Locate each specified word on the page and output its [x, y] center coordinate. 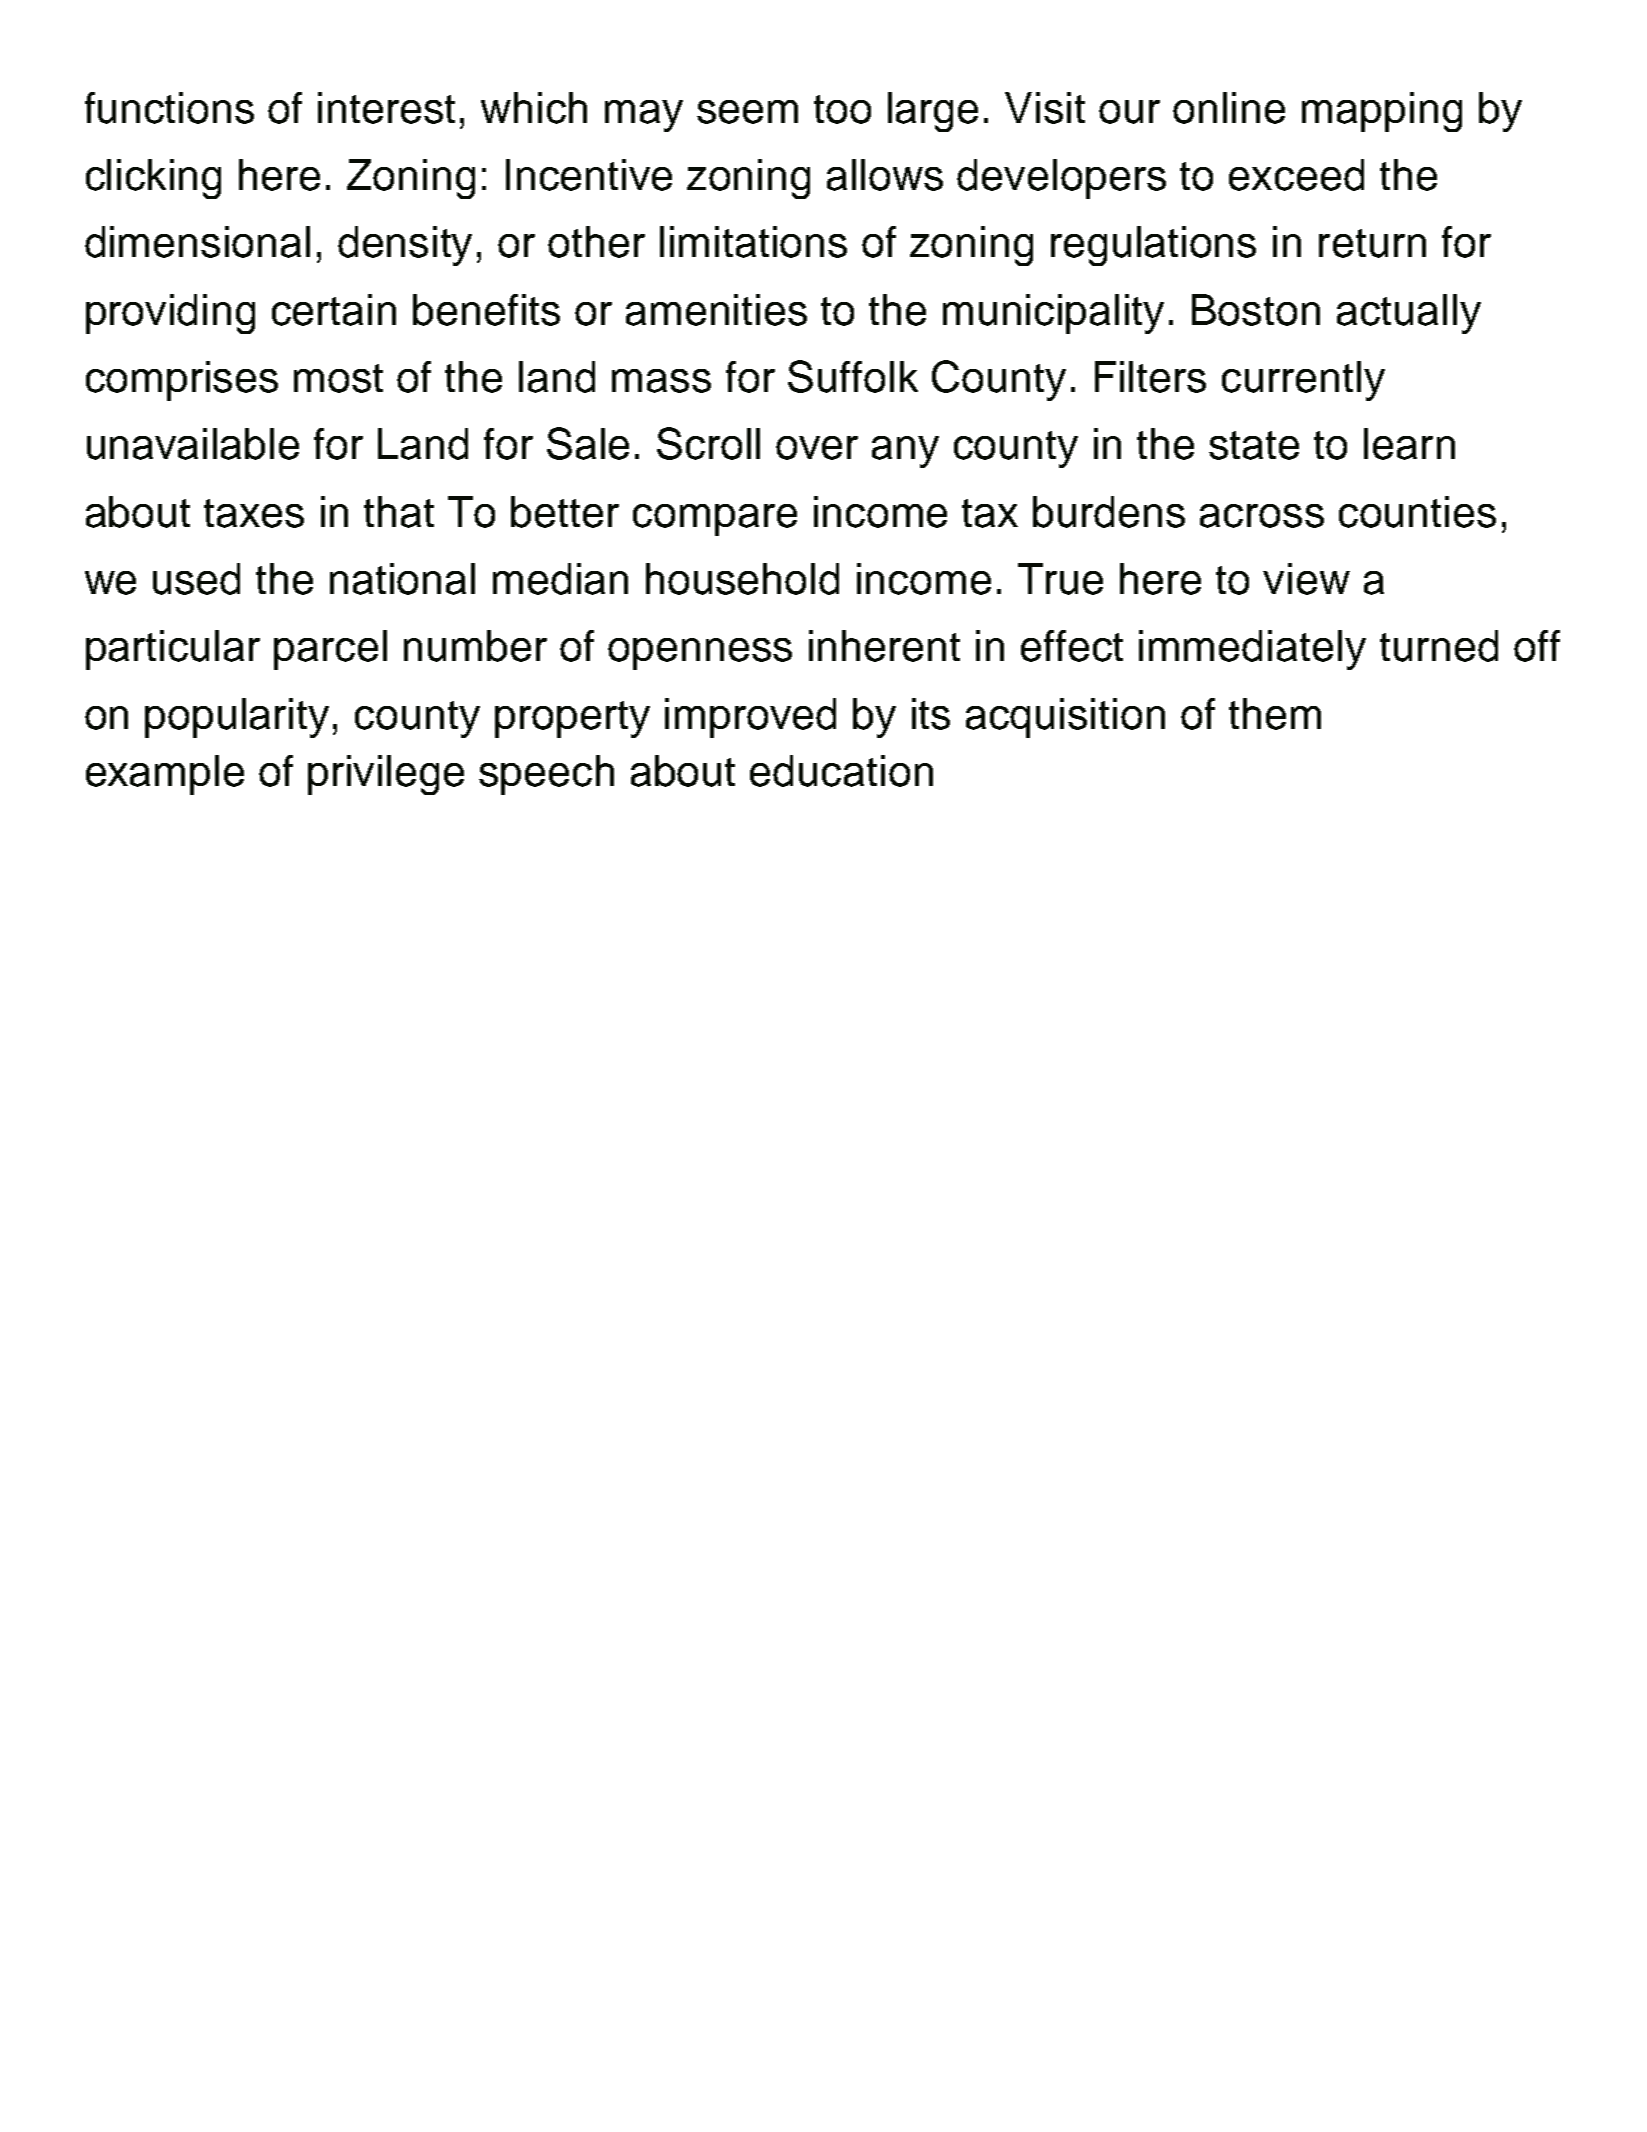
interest [386, 108]
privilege [386, 775]
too [842, 109]
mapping [1382, 112]
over [817, 448]
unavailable [193, 444]
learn [1409, 444]
